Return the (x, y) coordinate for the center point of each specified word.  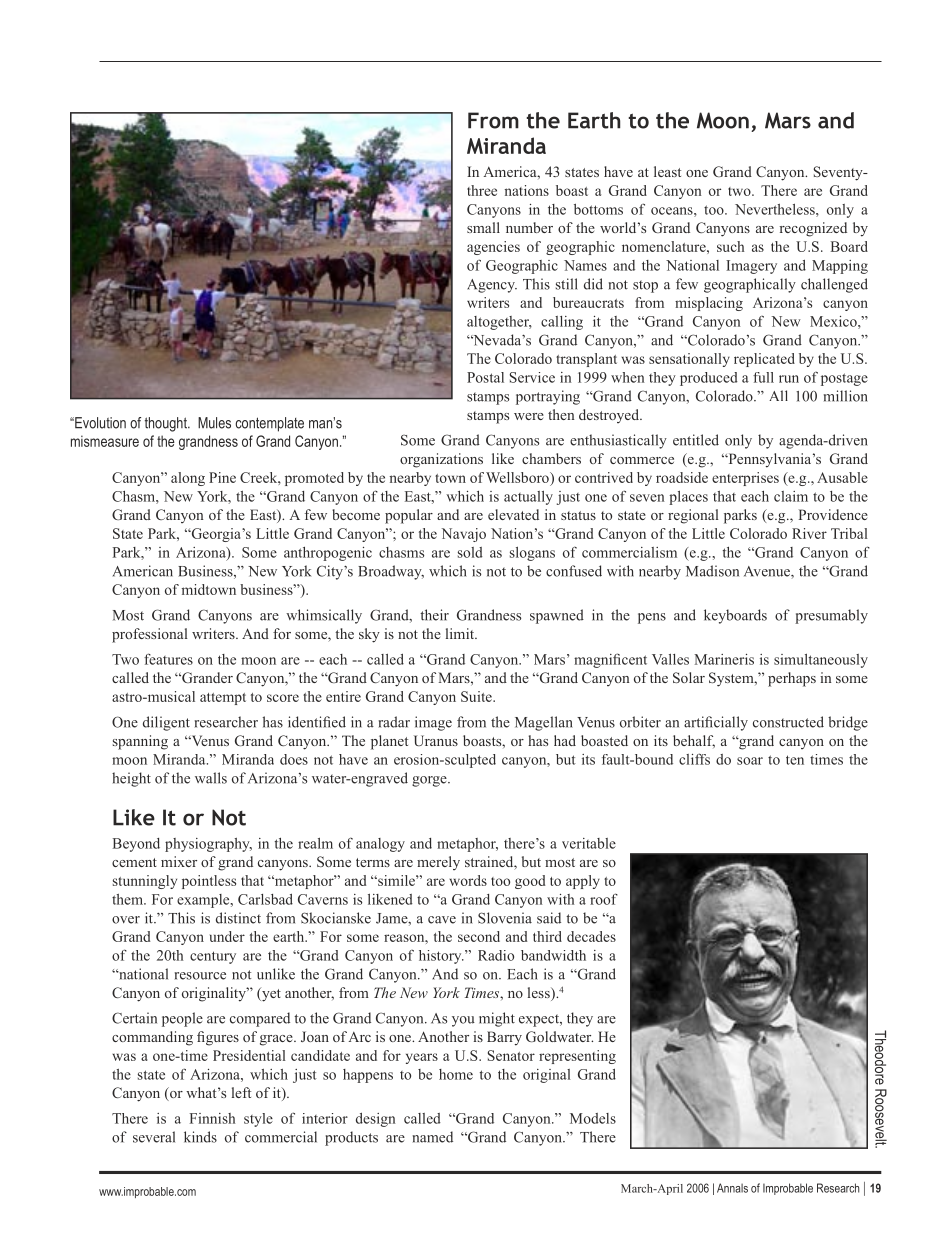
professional (150, 635)
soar (750, 761)
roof (604, 899)
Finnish (212, 1118)
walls (211, 778)
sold (470, 552)
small (483, 227)
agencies (493, 248)
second (479, 936)
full (763, 377)
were (529, 416)
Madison (712, 571)
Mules (214, 423)
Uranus (436, 740)
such (730, 246)
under (227, 936)
